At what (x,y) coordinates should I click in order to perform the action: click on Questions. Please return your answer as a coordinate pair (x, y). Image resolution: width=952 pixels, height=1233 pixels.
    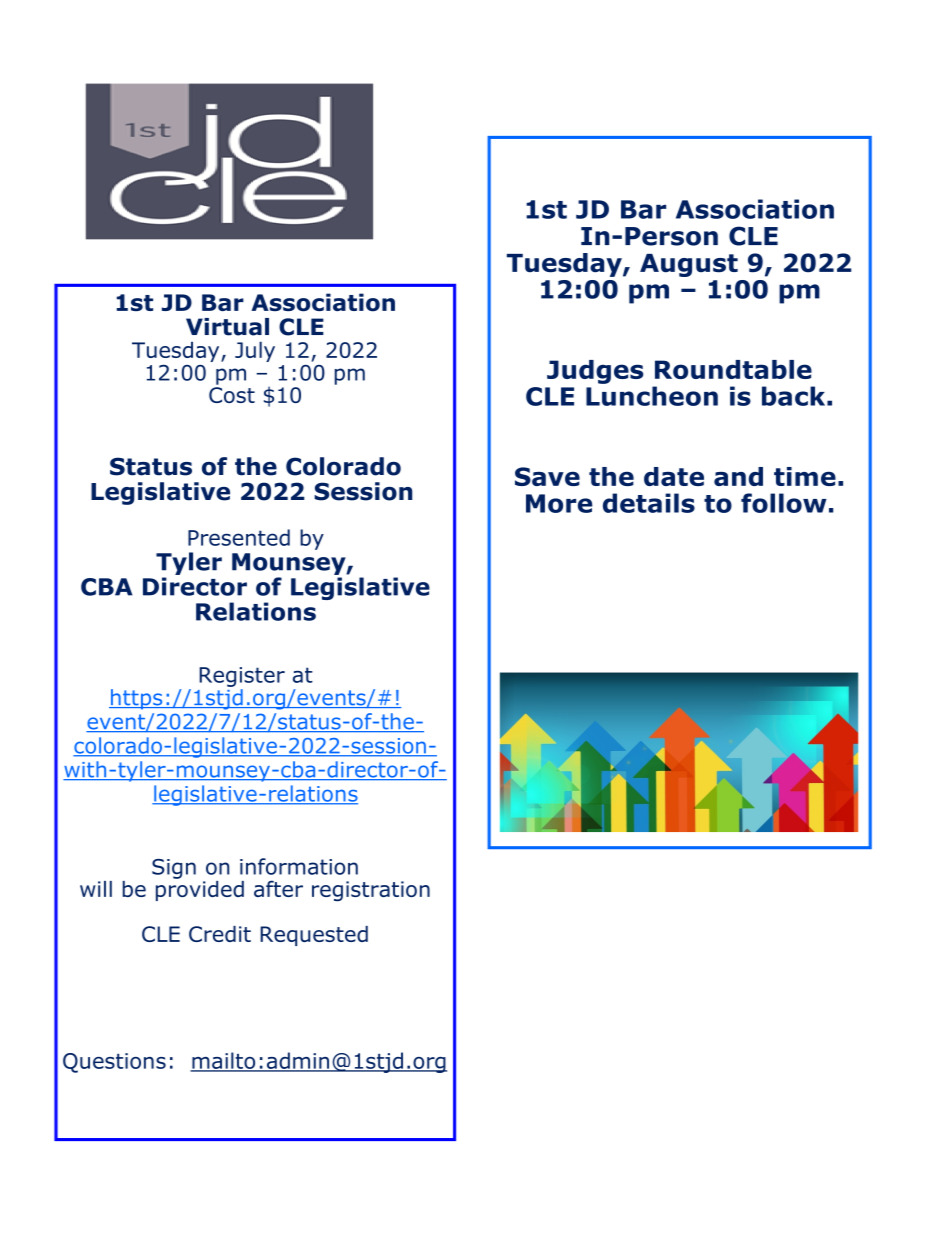
    Looking at the image, I should click on (114, 1063).
